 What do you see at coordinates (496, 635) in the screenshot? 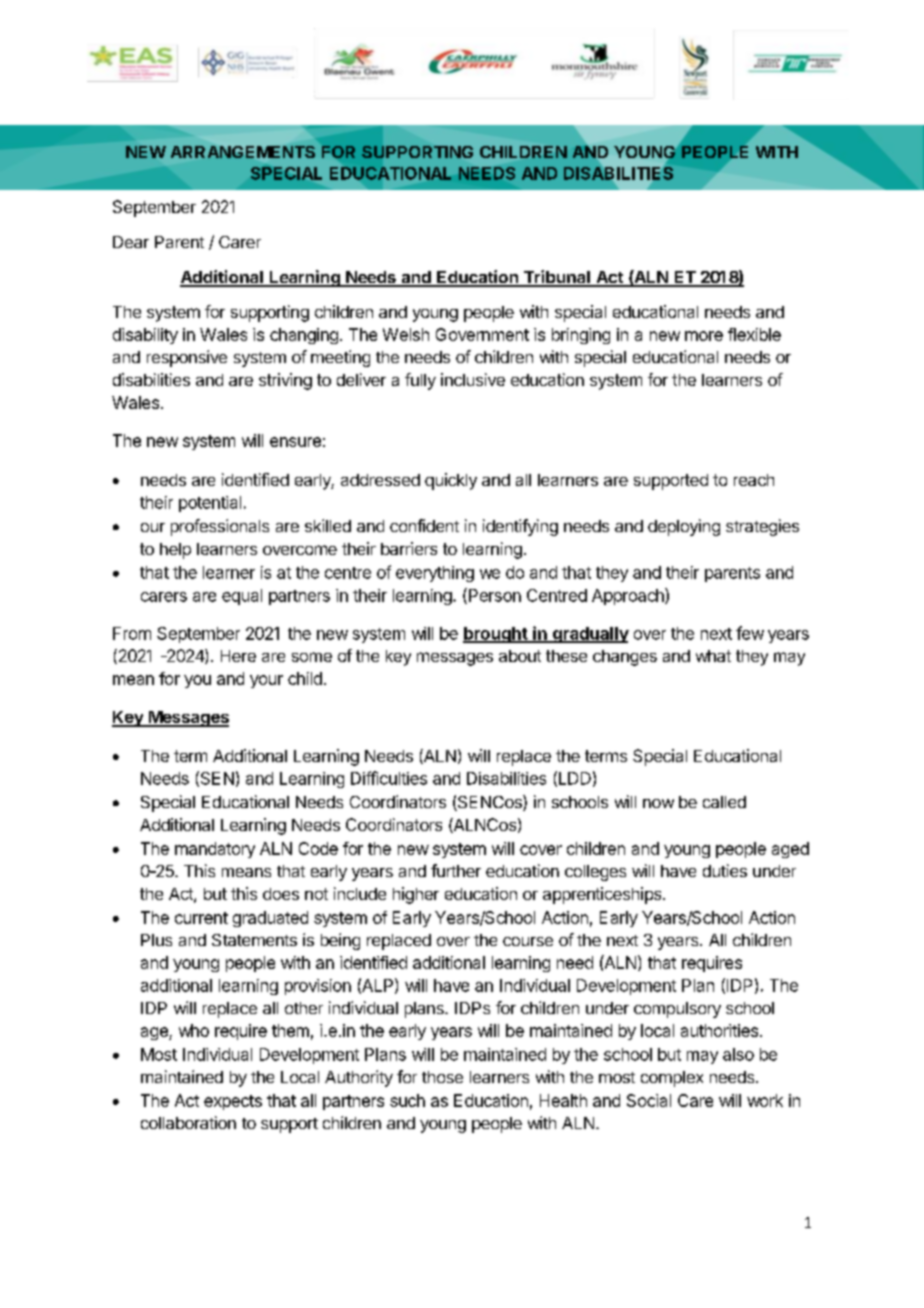
I see `brought` at bounding box center [496, 635].
